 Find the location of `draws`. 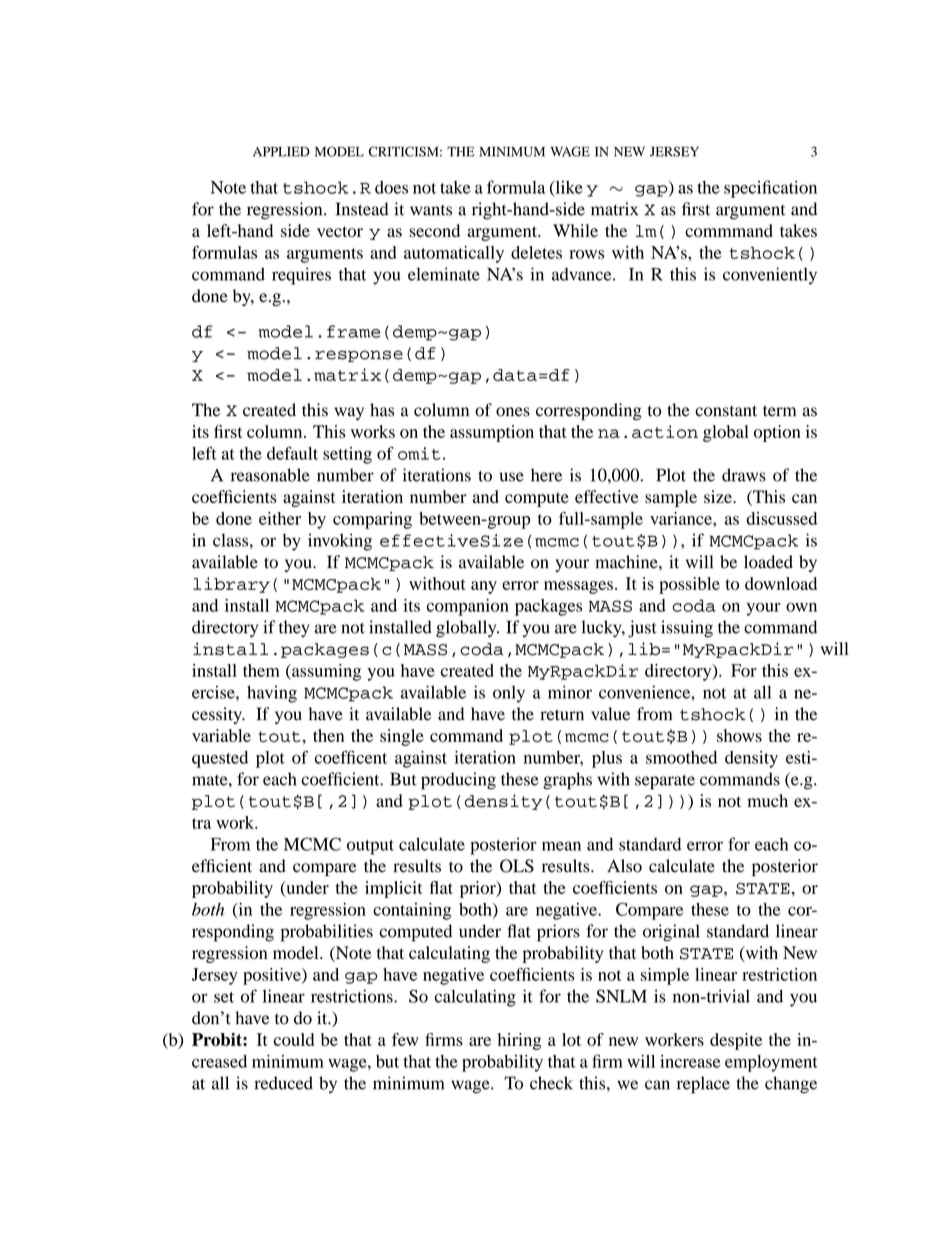

draws is located at coordinates (744, 475).
